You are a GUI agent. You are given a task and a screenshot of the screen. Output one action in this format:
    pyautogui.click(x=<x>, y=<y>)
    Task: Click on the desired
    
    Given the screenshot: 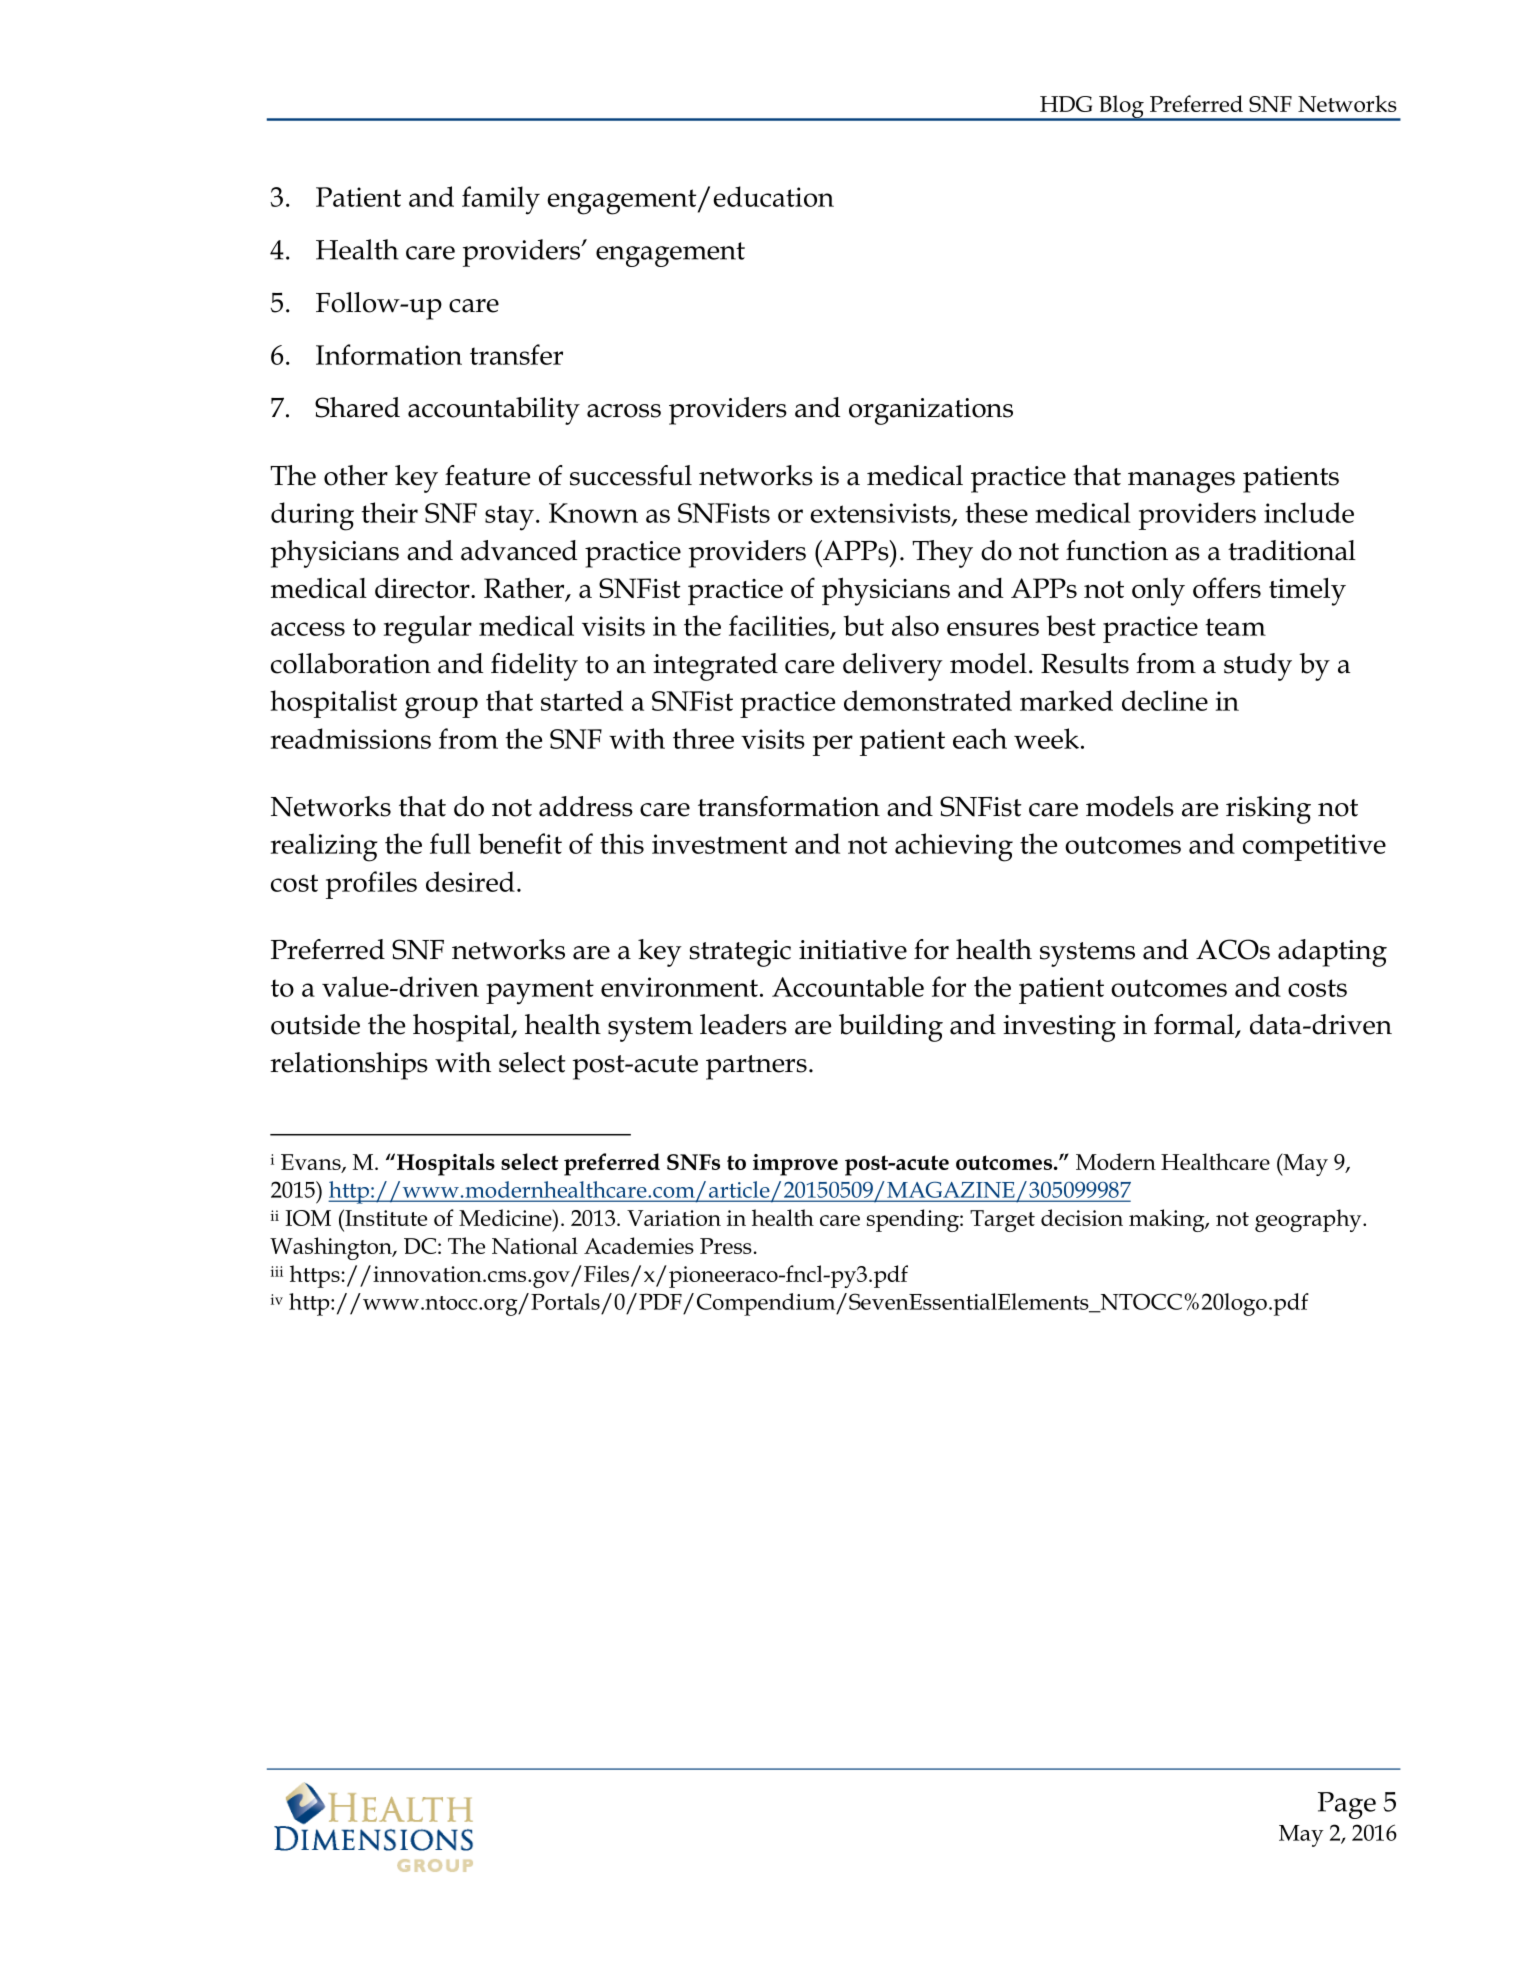 What is the action you would take?
    pyautogui.click(x=470, y=881)
